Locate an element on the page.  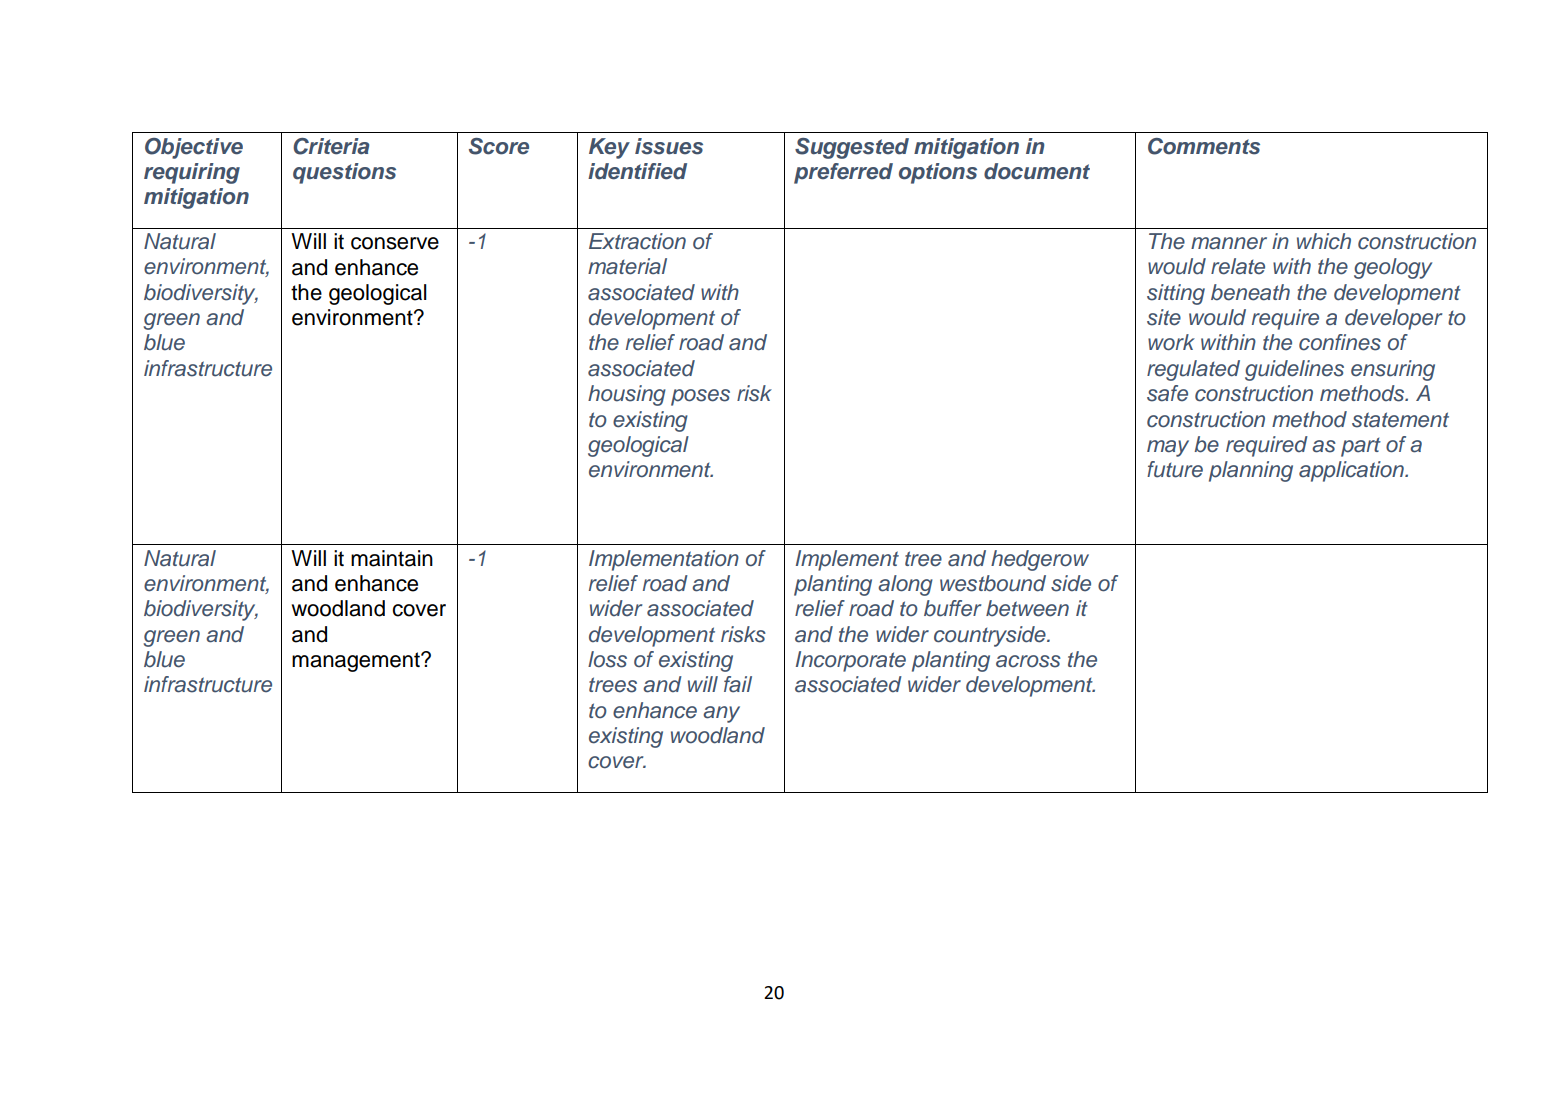
questions is located at coordinates (344, 173).
